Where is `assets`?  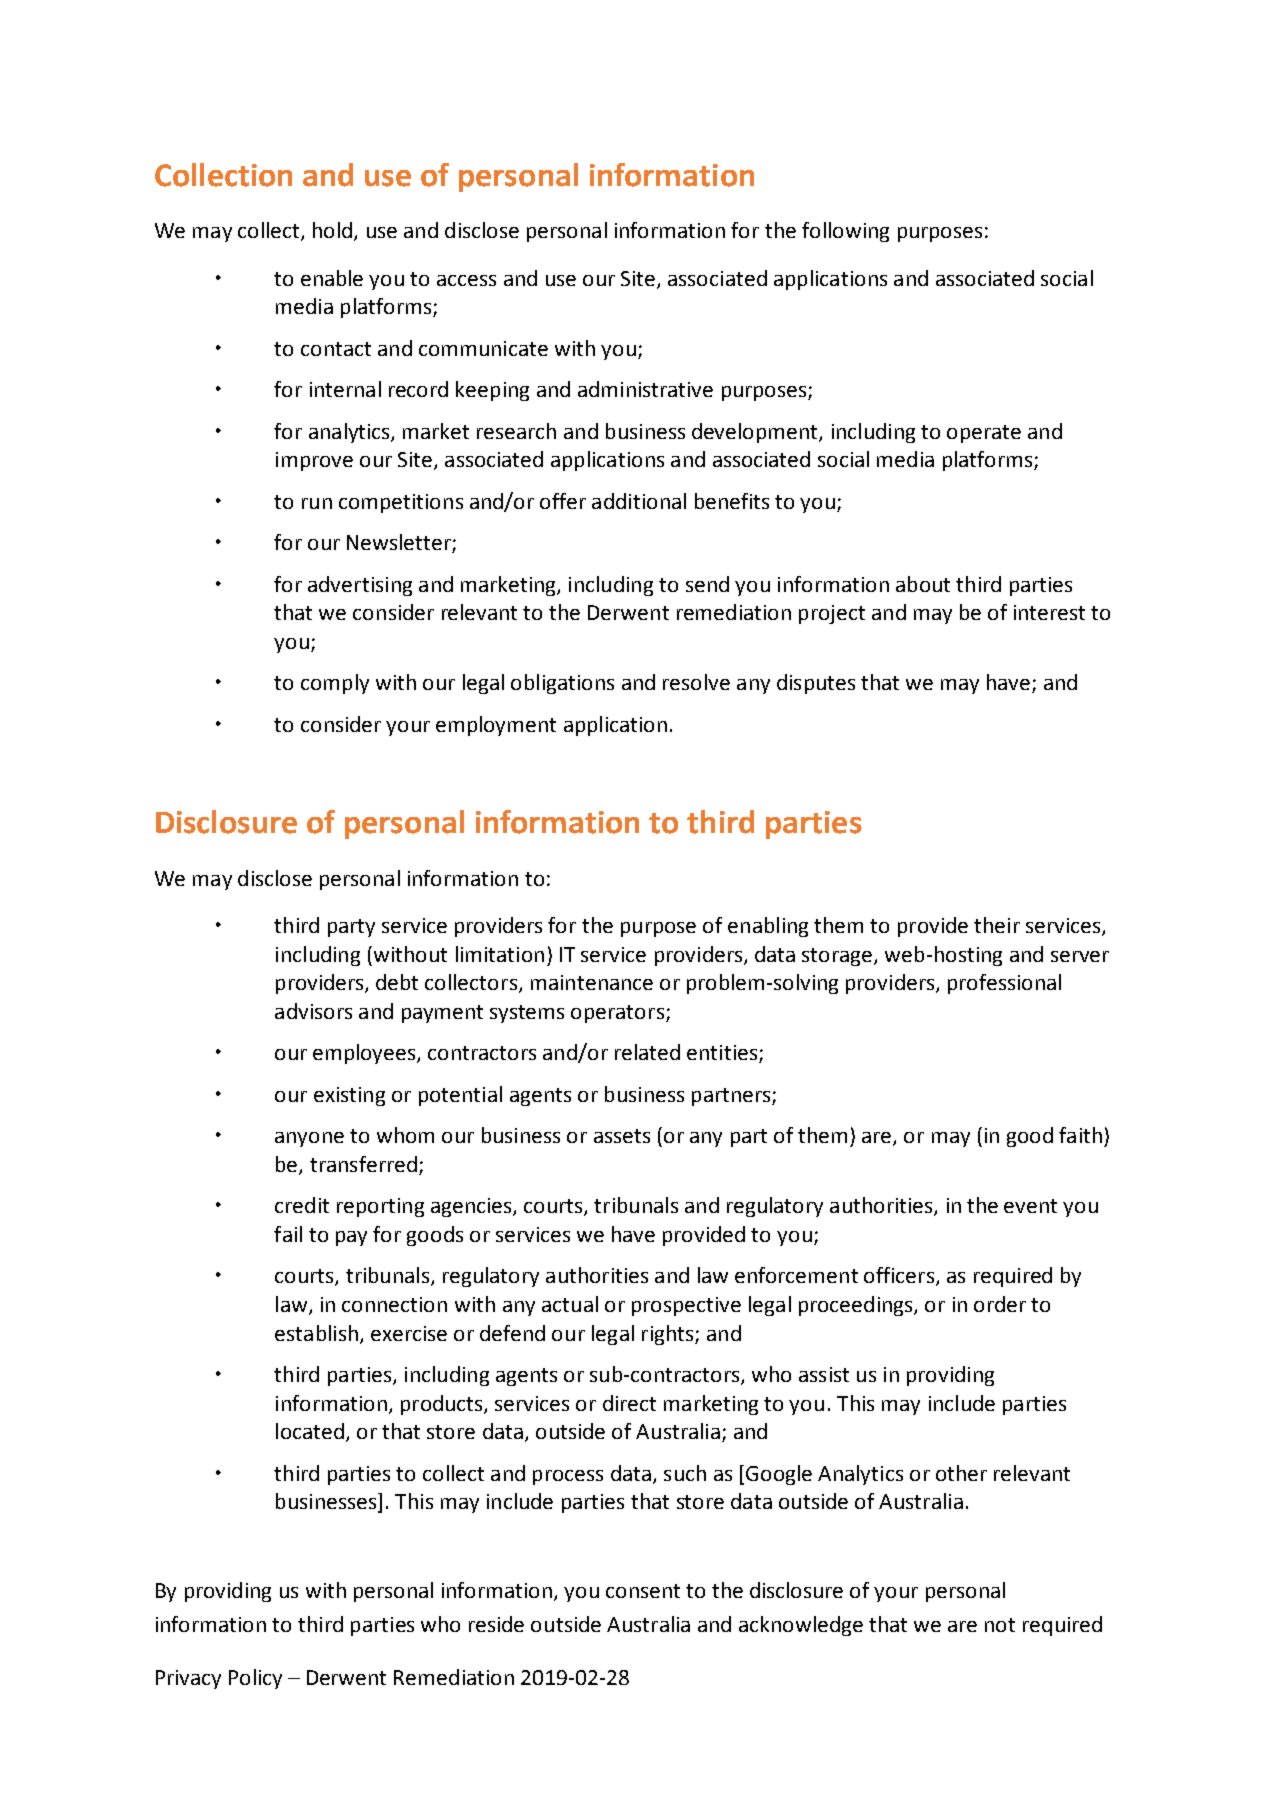
assets is located at coordinates (622, 1136).
